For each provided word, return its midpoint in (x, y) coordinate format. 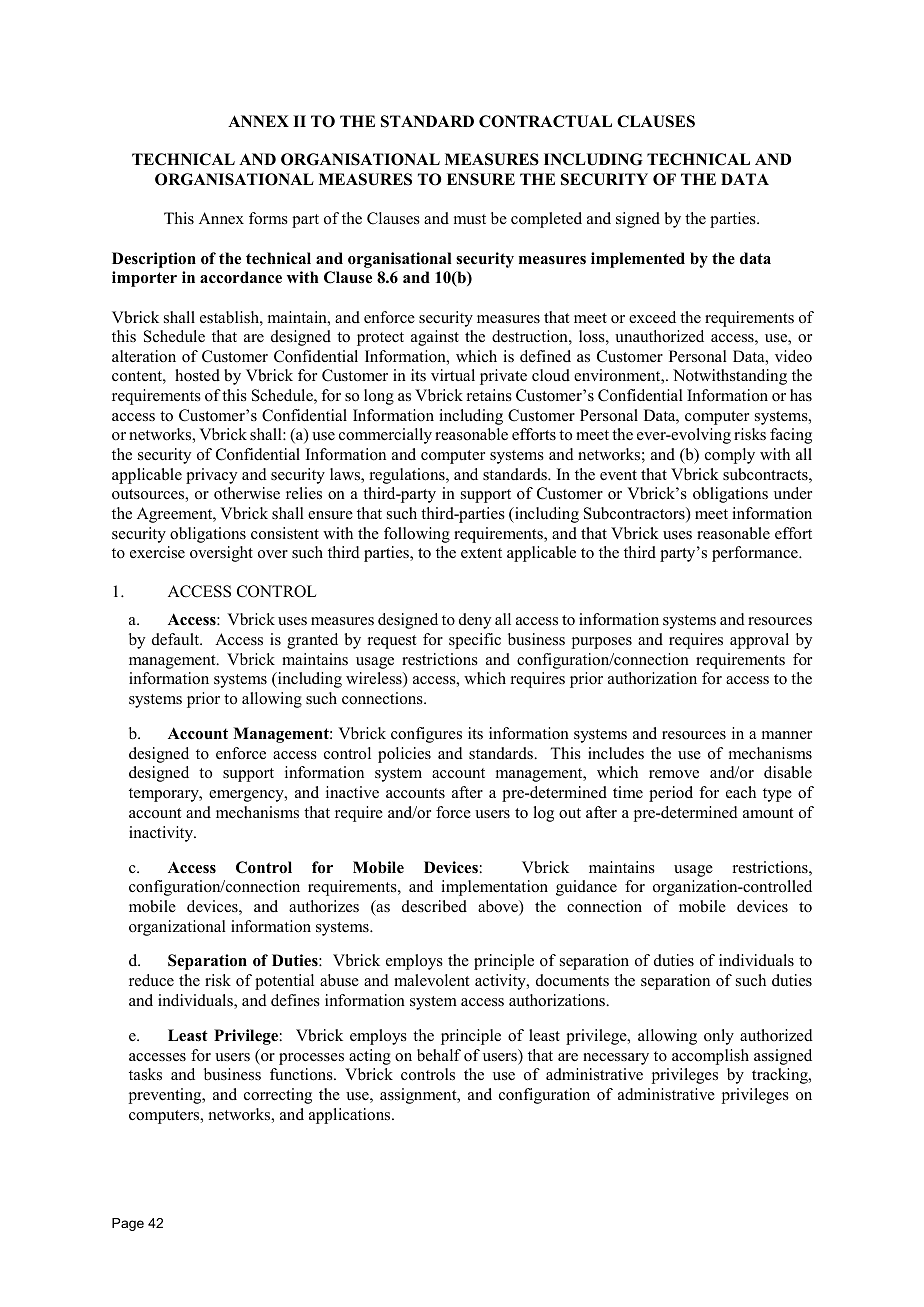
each (741, 792)
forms (268, 218)
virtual (453, 375)
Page (128, 1224)
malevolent (431, 980)
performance (756, 554)
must (470, 219)
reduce (151, 980)
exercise (157, 552)
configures (426, 735)
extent (481, 553)
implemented (638, 260)
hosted (197, 375)
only (719, 1037)
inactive (352, 792)
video (793, 356)
